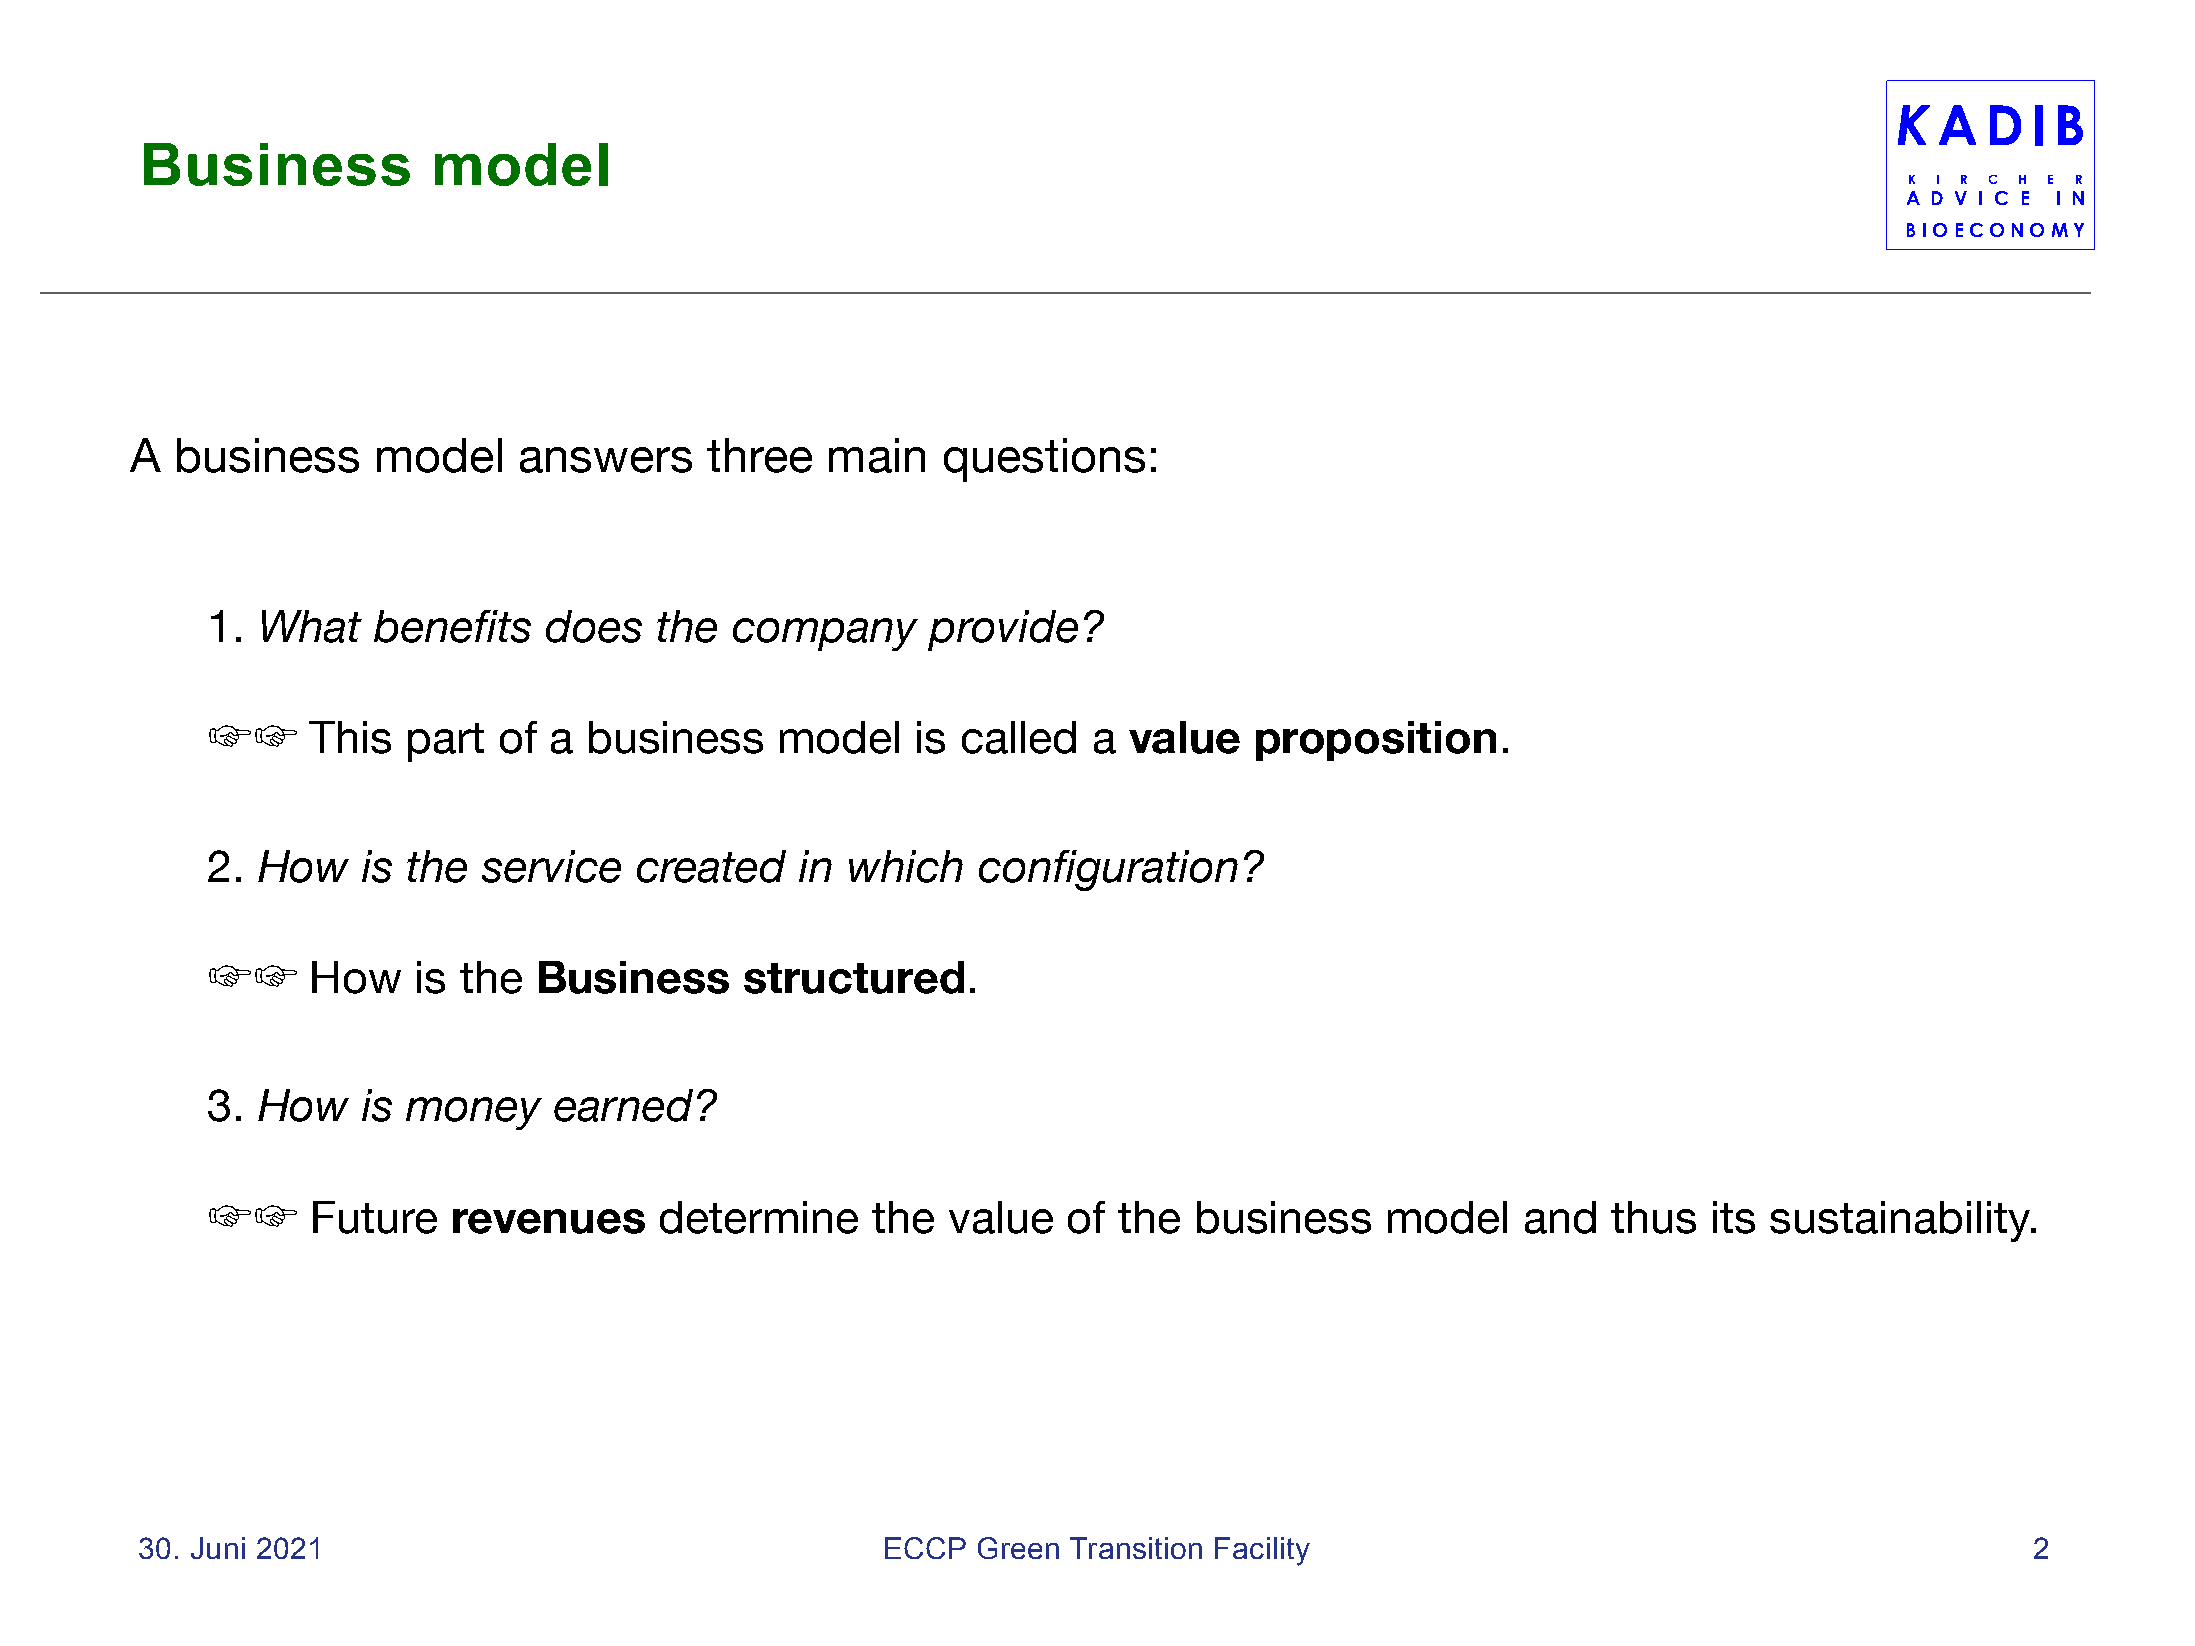  Describe the element at coordinates (474, 1113) in the screenshot. I see `money` at that location.
